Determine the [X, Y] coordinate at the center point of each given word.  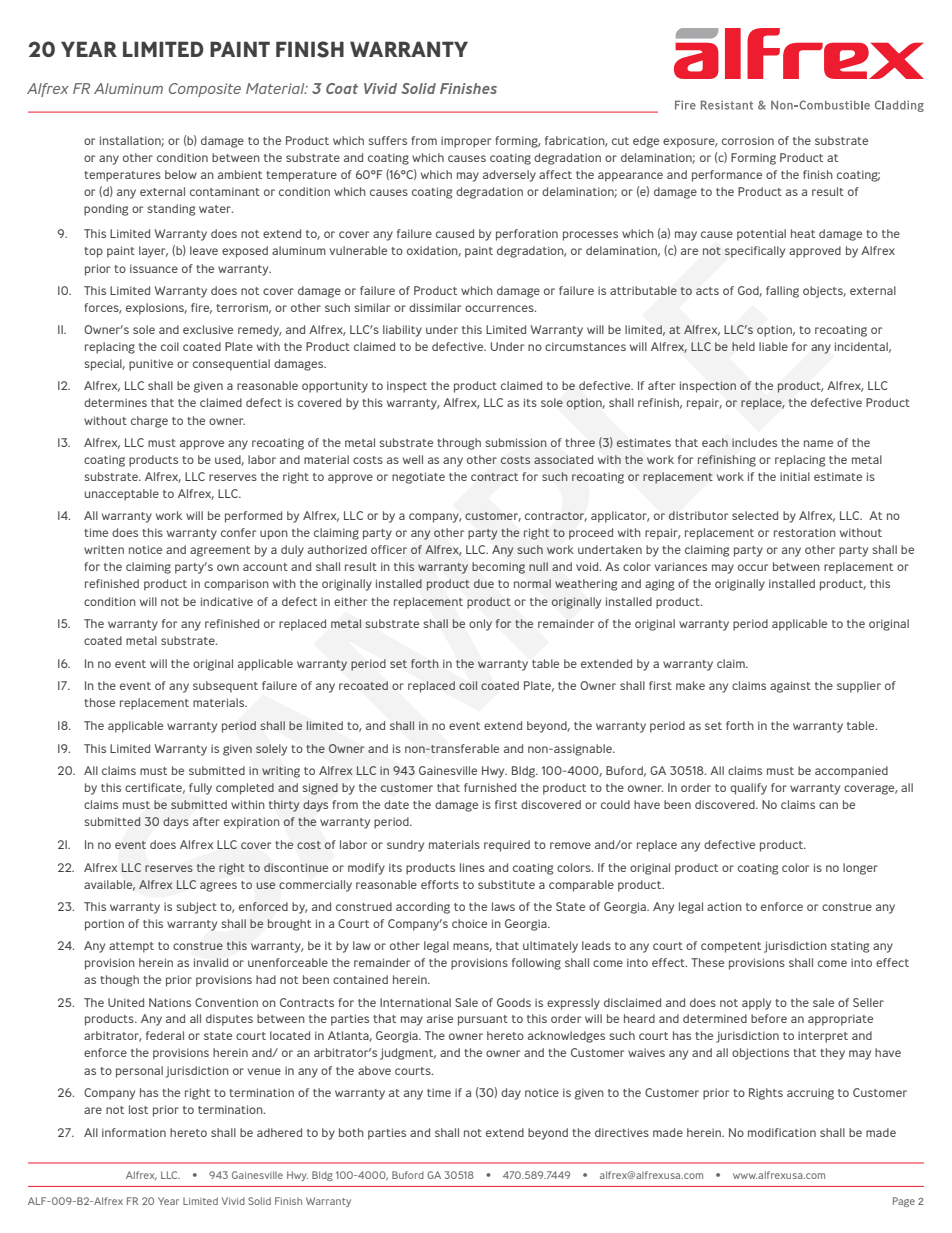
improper [466, 142]
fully [200, 789]
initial [795, 476]
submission [516, 442]
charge [149, 422]
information [134, 1132]
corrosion [748, 140]
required [507, 846]
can [828, 805]
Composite [205, 90]
